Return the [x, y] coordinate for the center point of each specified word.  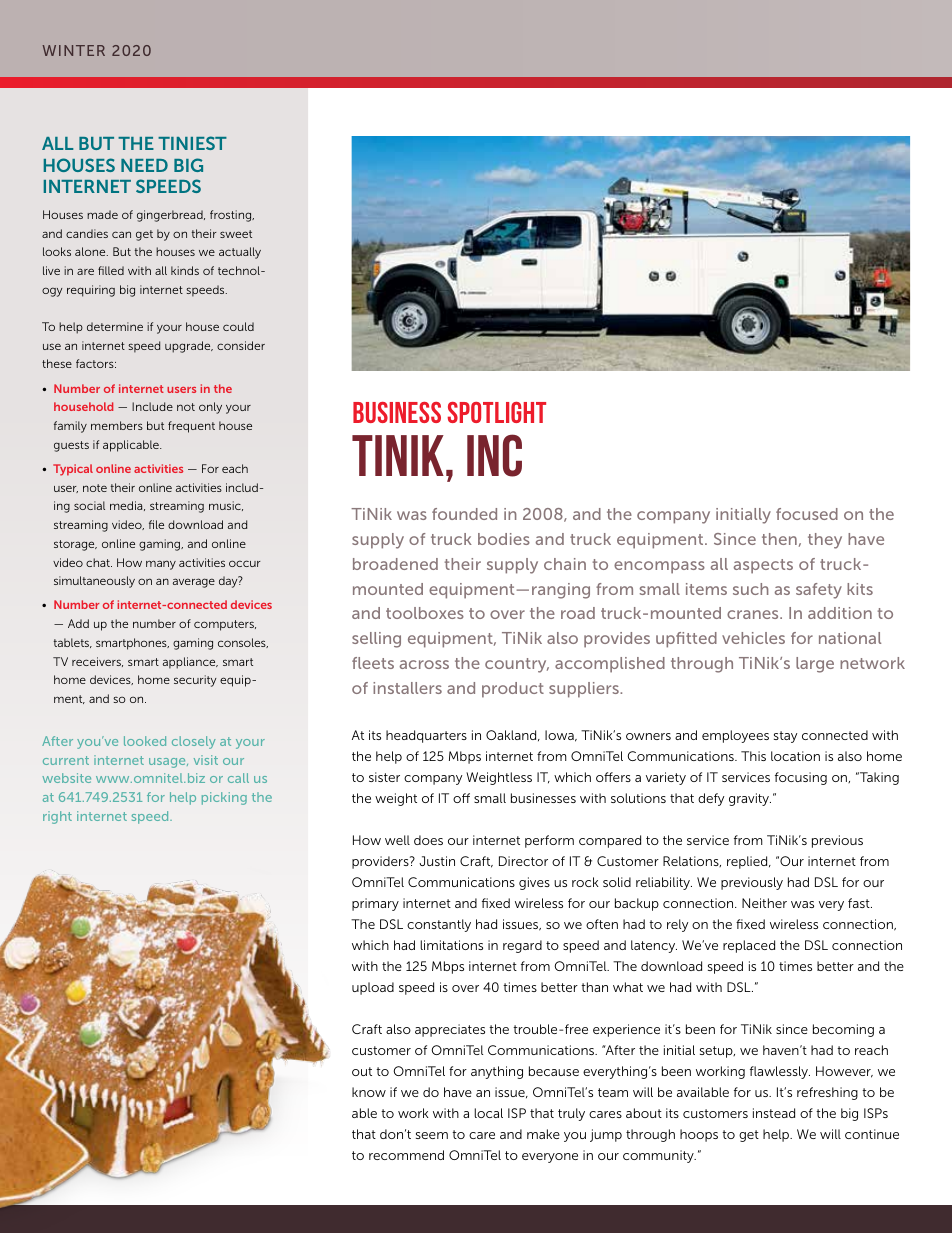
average [194, 583]
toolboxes [425, 613]
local [488, 1113]
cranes [754, 614]
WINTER [74, 50]
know [369, 1092]
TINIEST [192, 143]
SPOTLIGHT [497, 412]
